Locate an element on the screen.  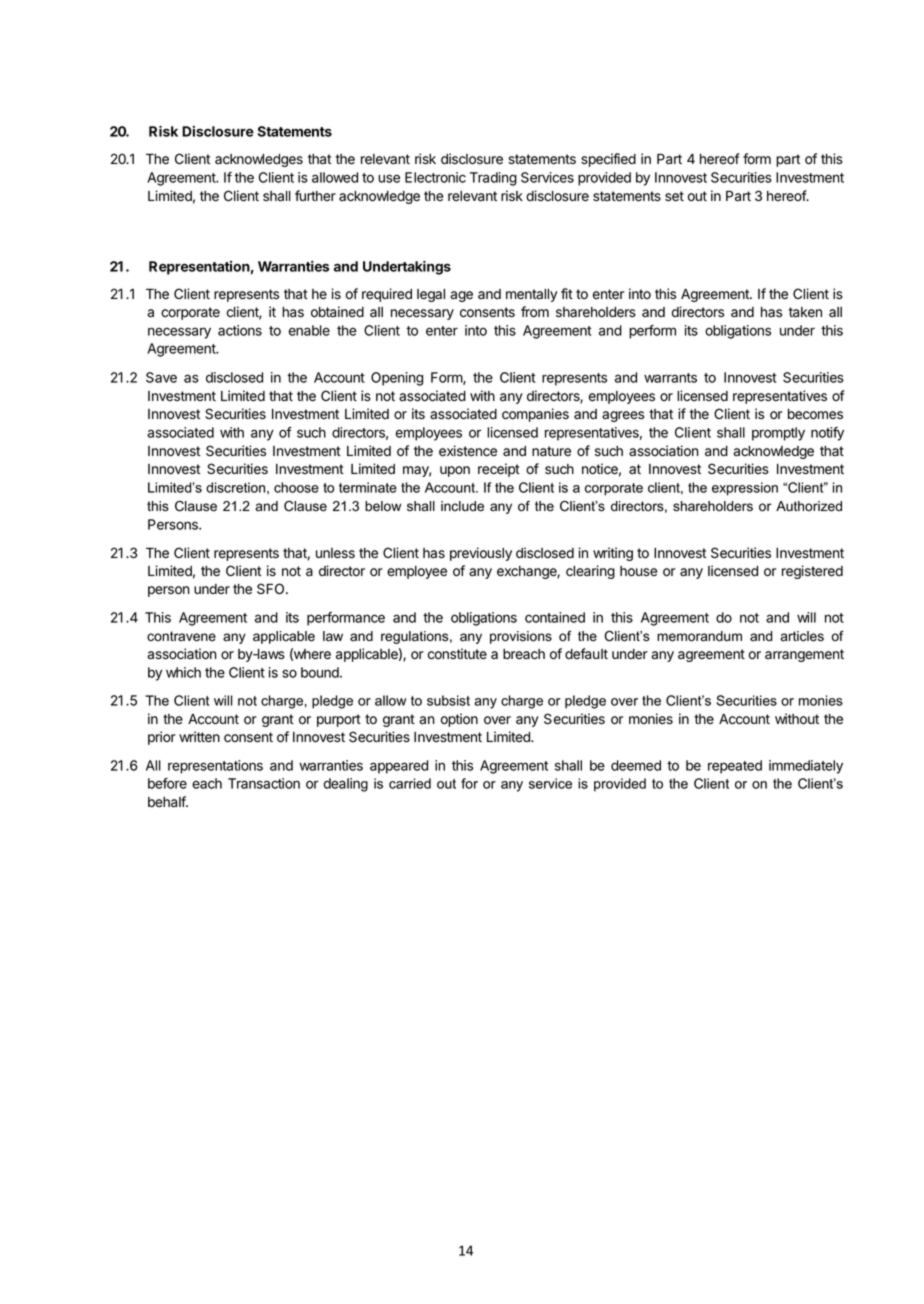
Trading is located at coordinates (493, 179).
